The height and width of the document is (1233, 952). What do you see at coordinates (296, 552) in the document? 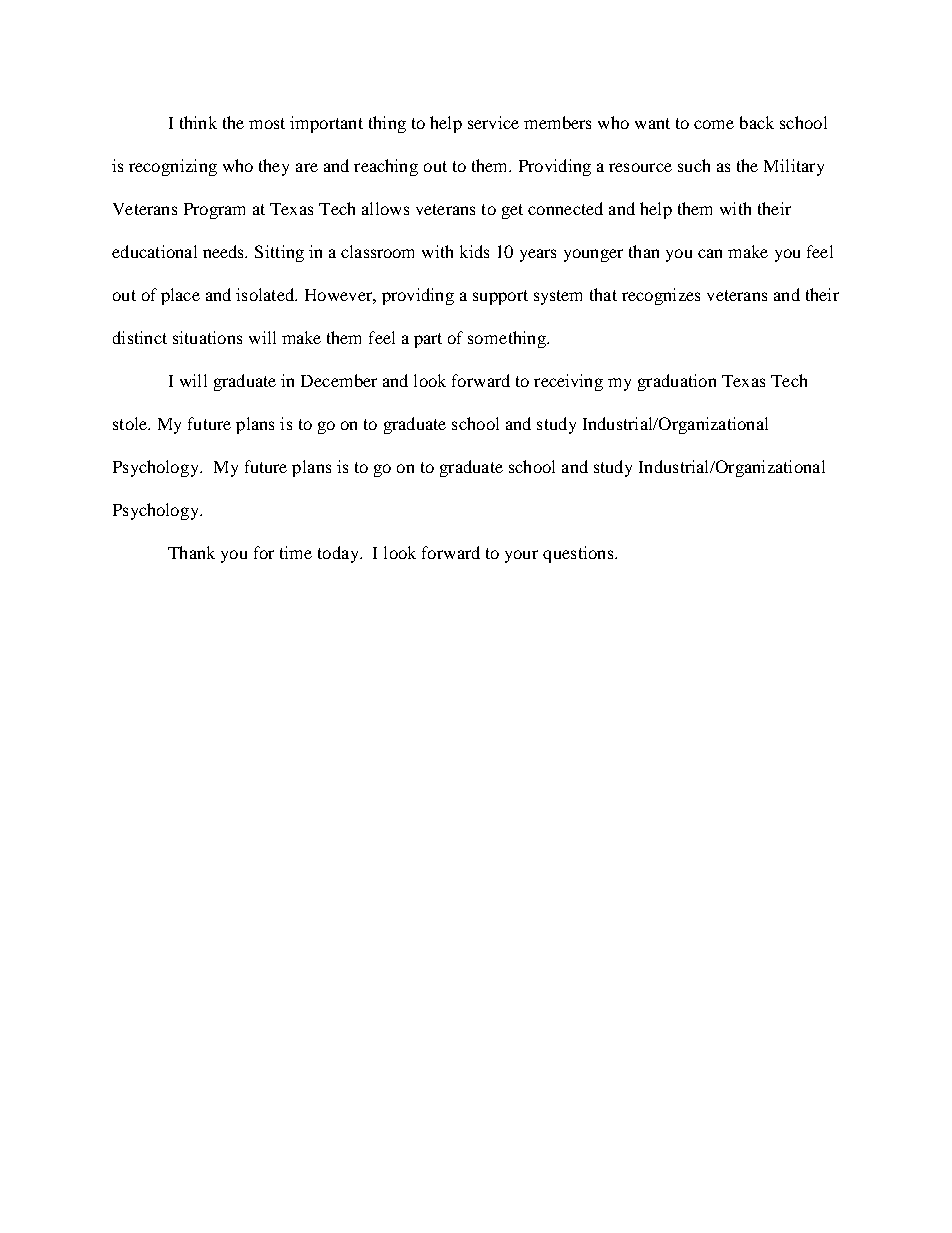
I see `time` at bounding box center [296, 552].
